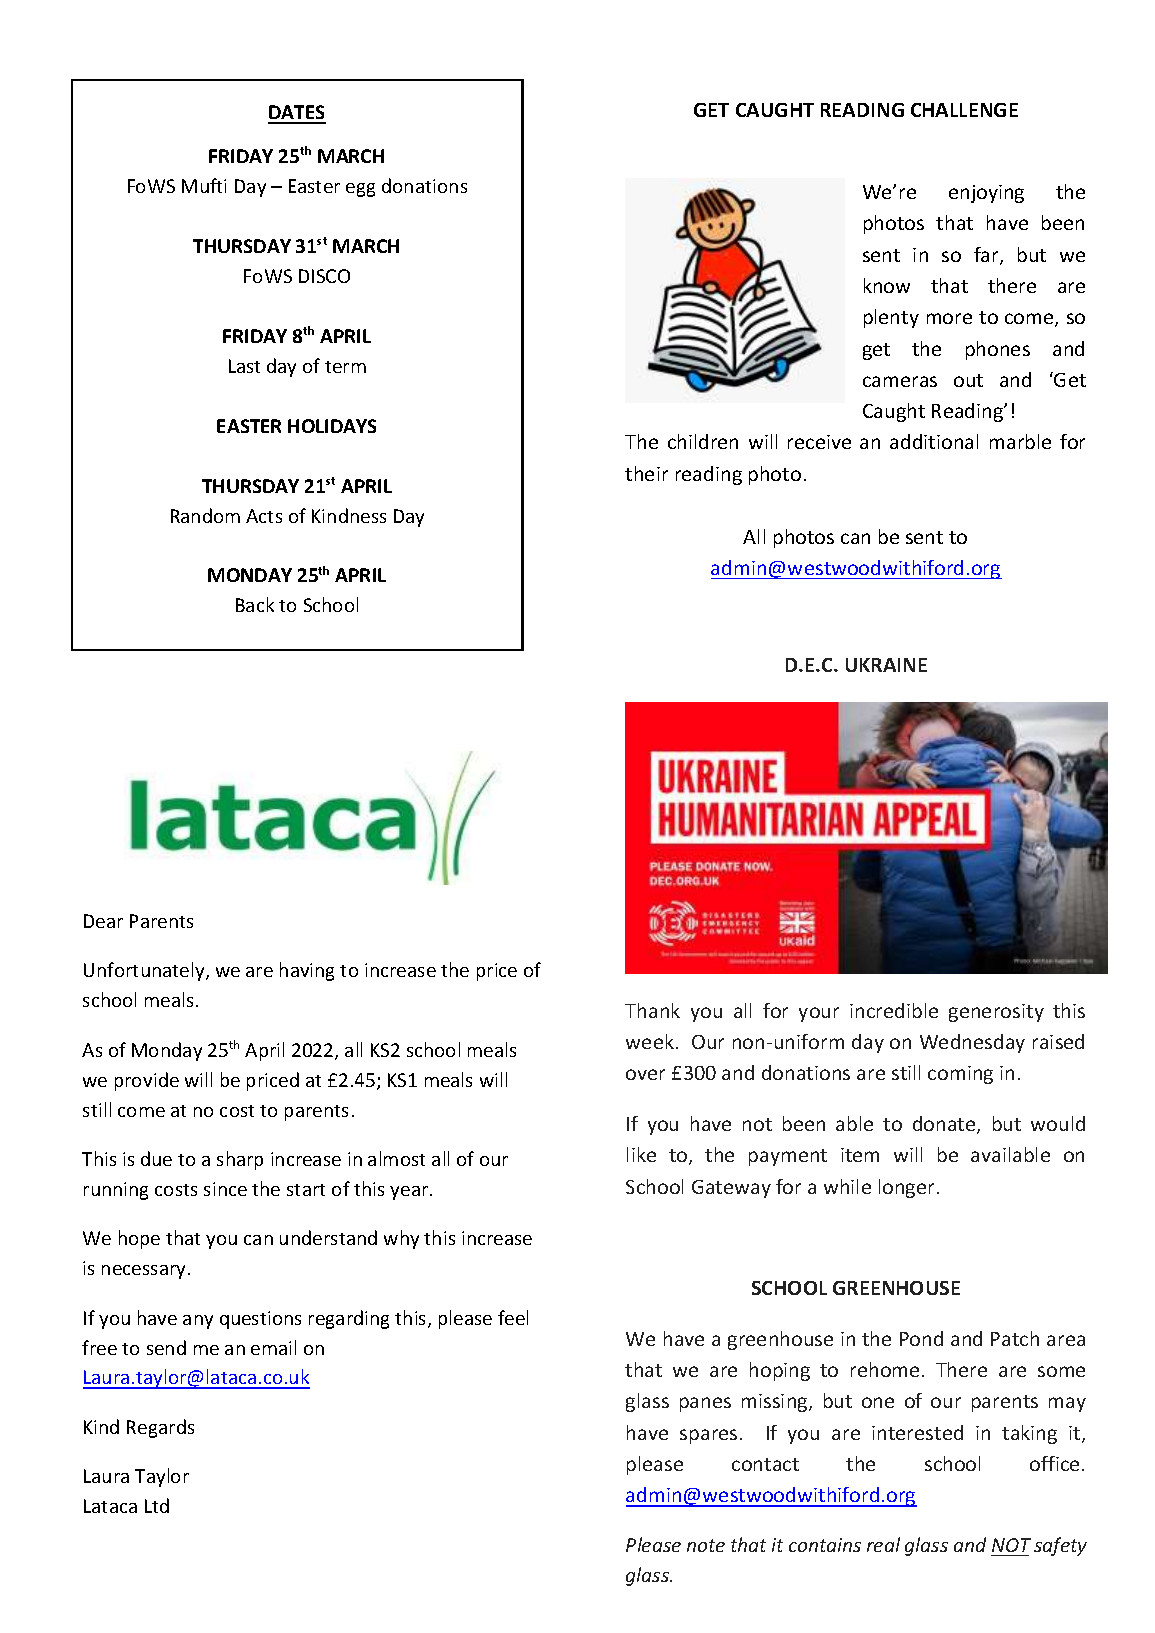 The width and height of the screenshot is (1155, 1633). What do you see at coordinates (706, 1545) in the screenshot?
I see `note` at bounding box center [706, 1545].
